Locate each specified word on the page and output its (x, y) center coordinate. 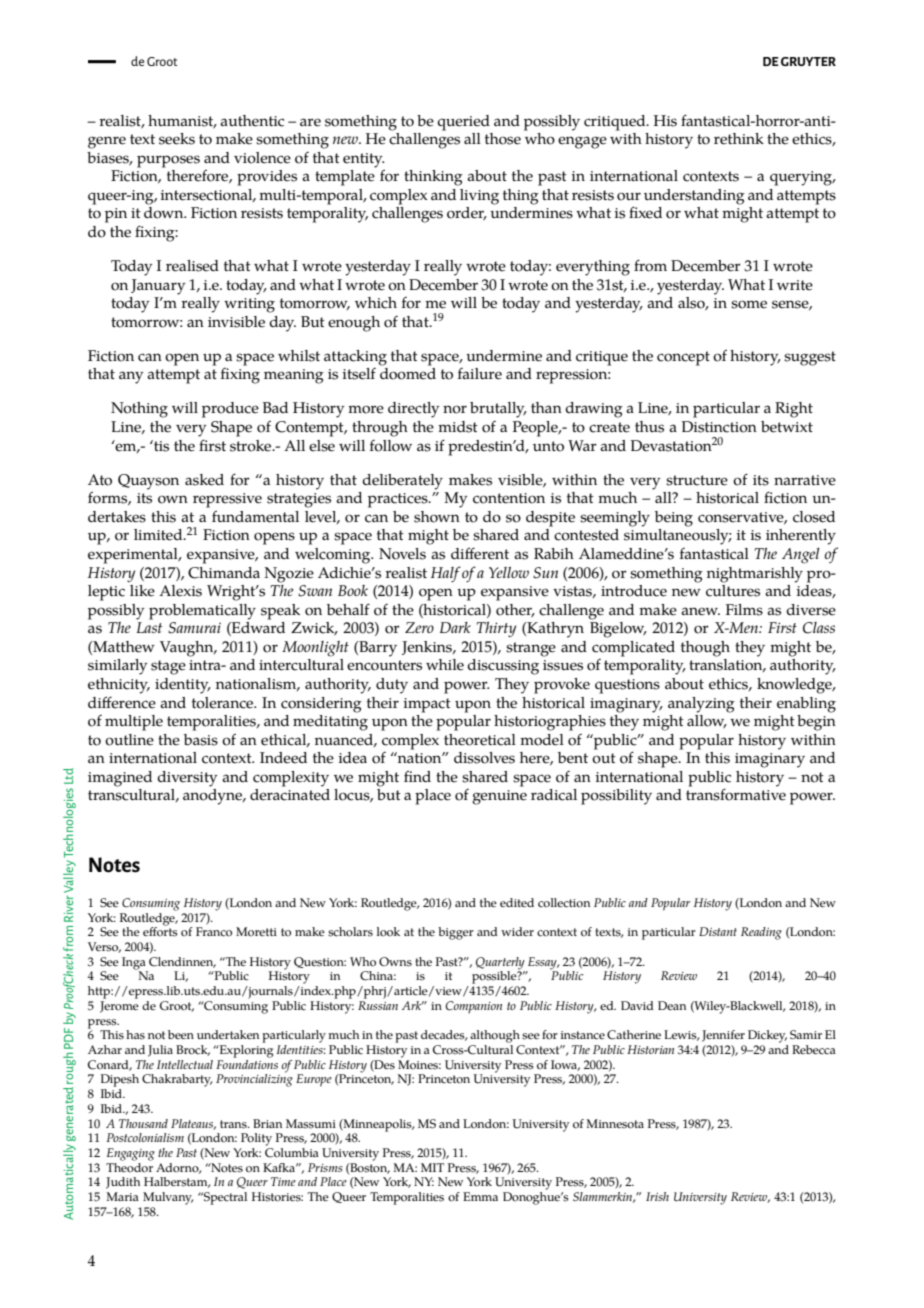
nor (455, 409)
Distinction (719, 427)
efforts (160, 931)
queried (463, 123)
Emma (480, 1196)
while (445, 665)
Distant (718, 931)
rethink (739, 139)
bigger (456, 933)
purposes (168, 161)
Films (744, 610)
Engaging (131, 1154)
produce (230, 410)
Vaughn (188, 649)
